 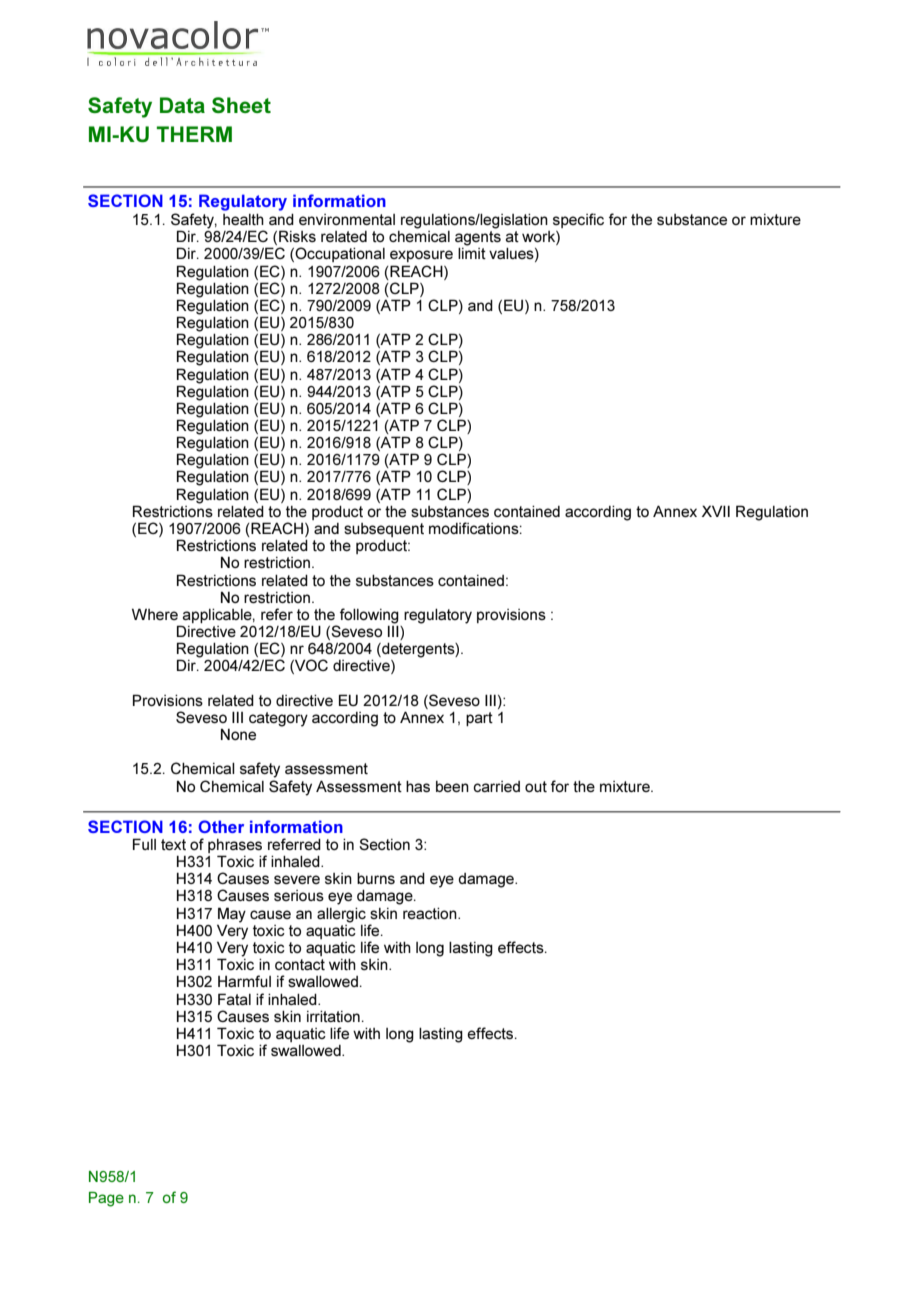 I want to click on subsequent, so click(x=384, y=530).
